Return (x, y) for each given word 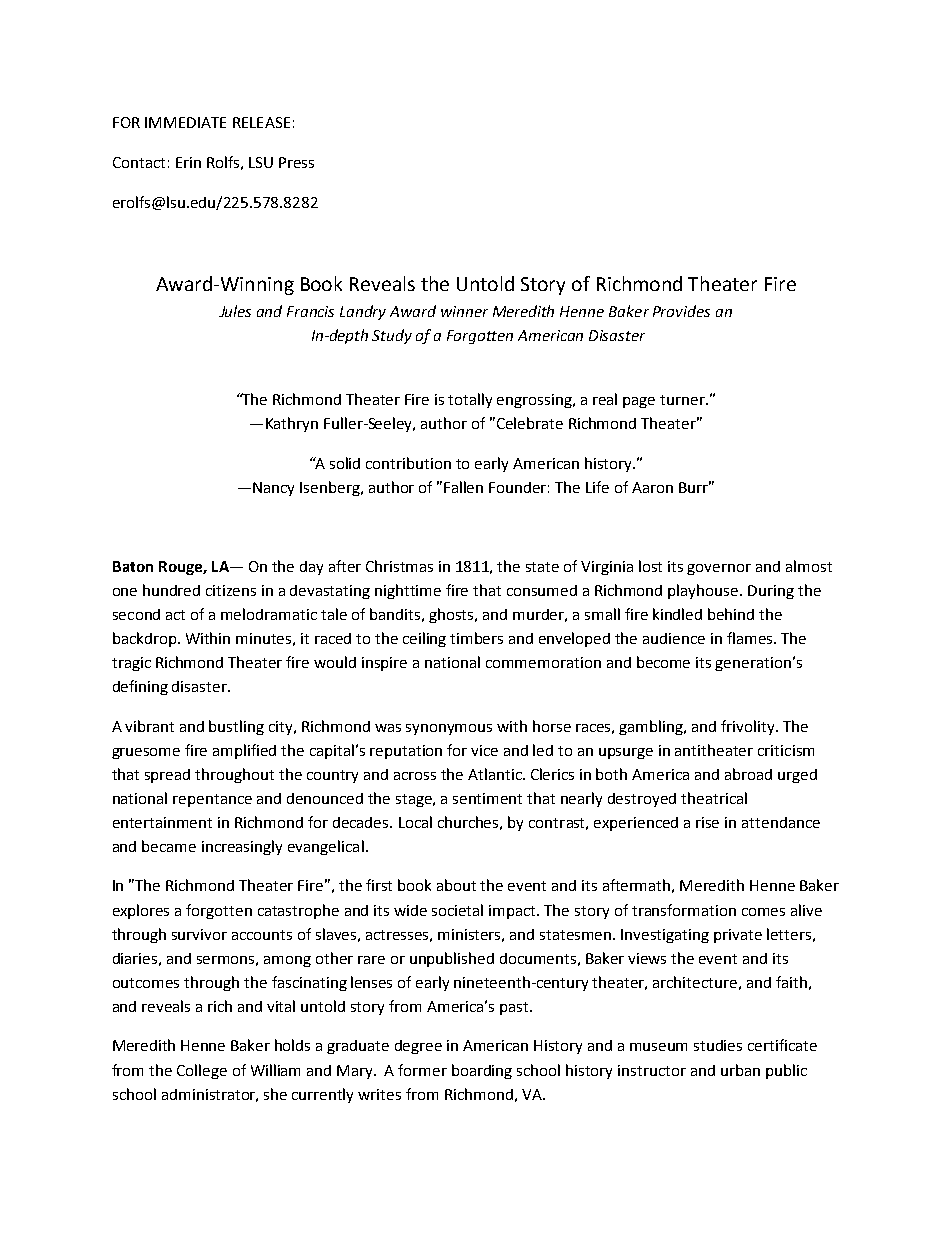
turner (683, 400)
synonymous (449, 729)
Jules (235, 311)
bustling (236, 727)
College (202, 1071)
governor (719, 569)
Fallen (463, 487)
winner (464, 311)
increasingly (242, 847)
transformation (684, 910)
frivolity (749, 727)
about (456, 885)
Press (296, 162)
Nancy (273, 489)
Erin (188, 162)
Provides (681, 311)
